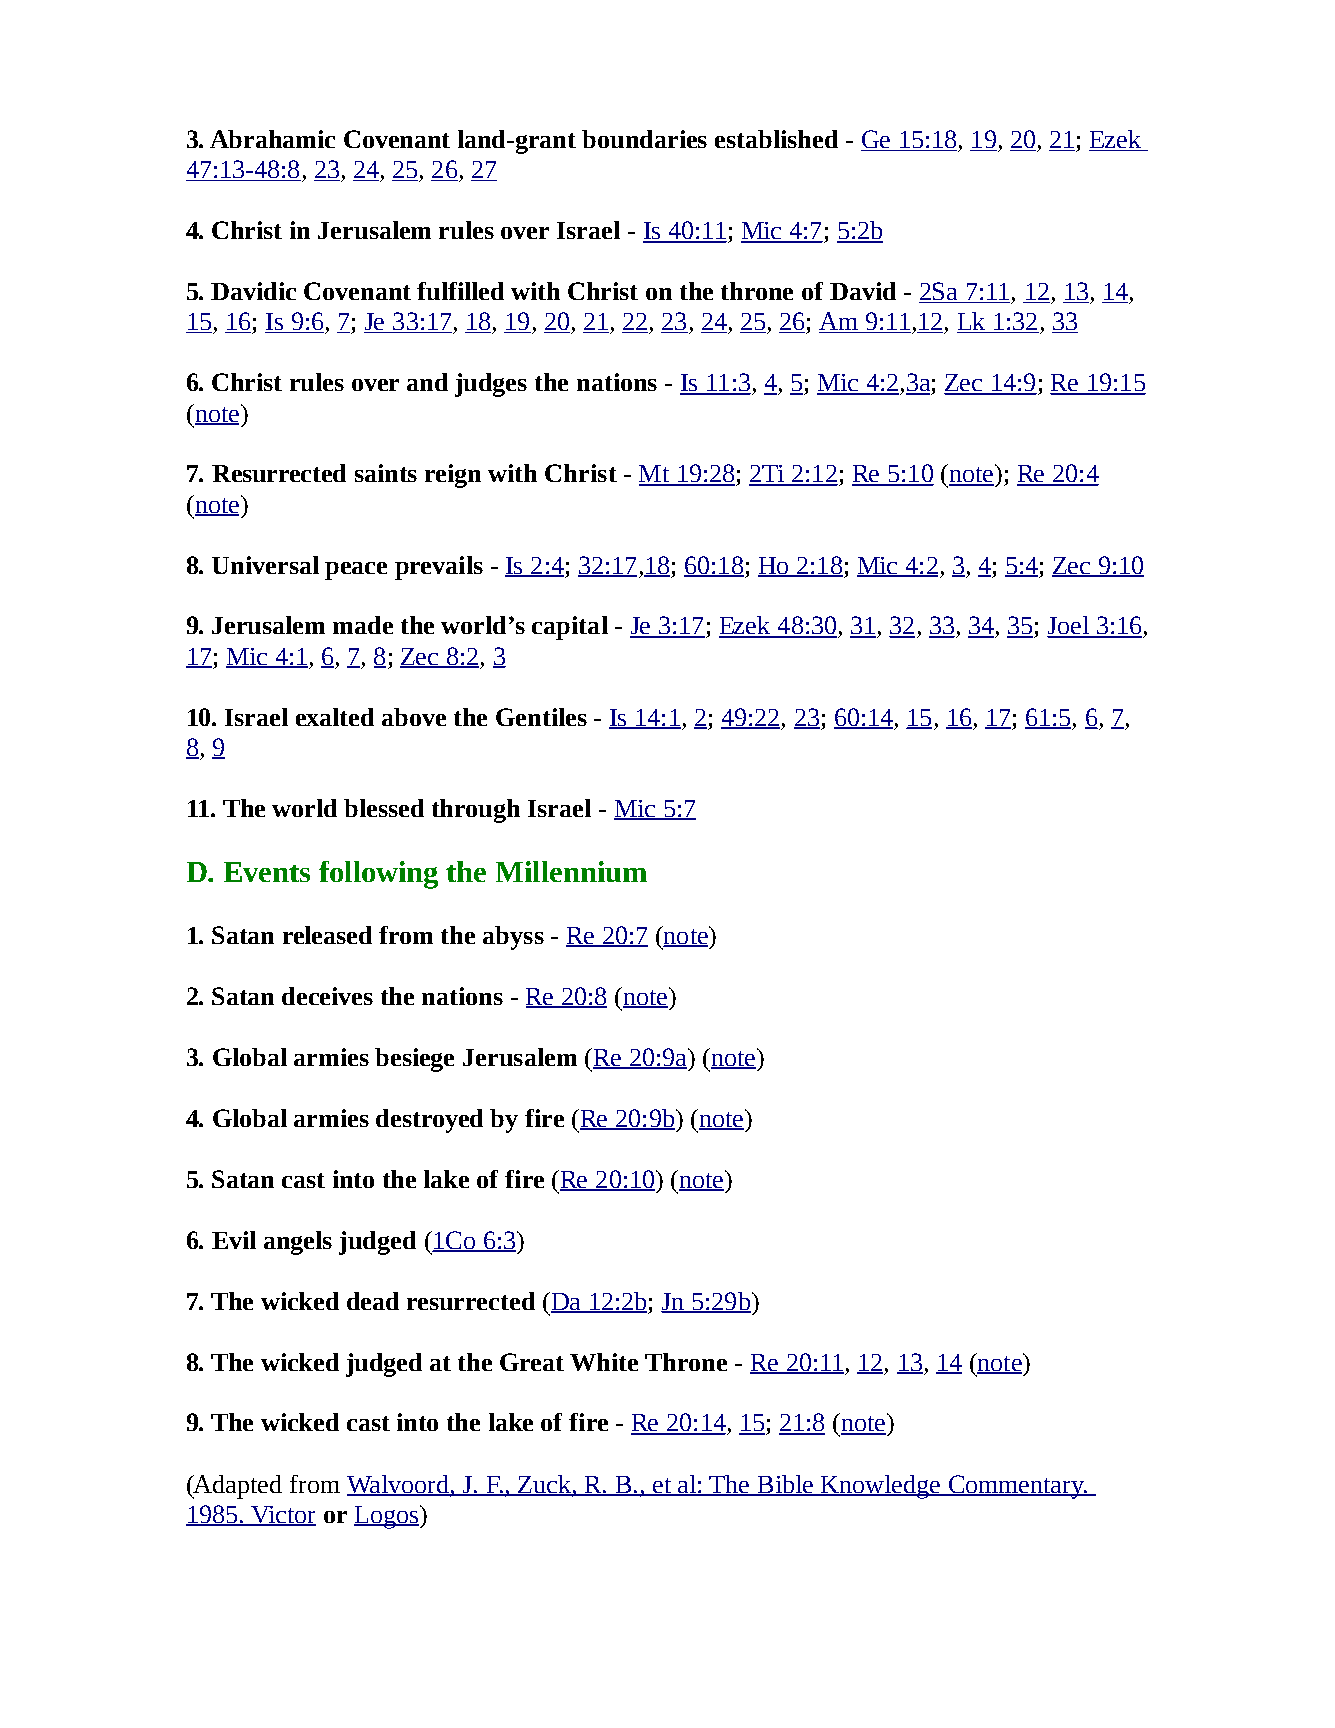 This screenshot has width=1335, height=1728. Describe the element at coordinates (513, 938) in the screenshot. I see `abyss` at that location.
